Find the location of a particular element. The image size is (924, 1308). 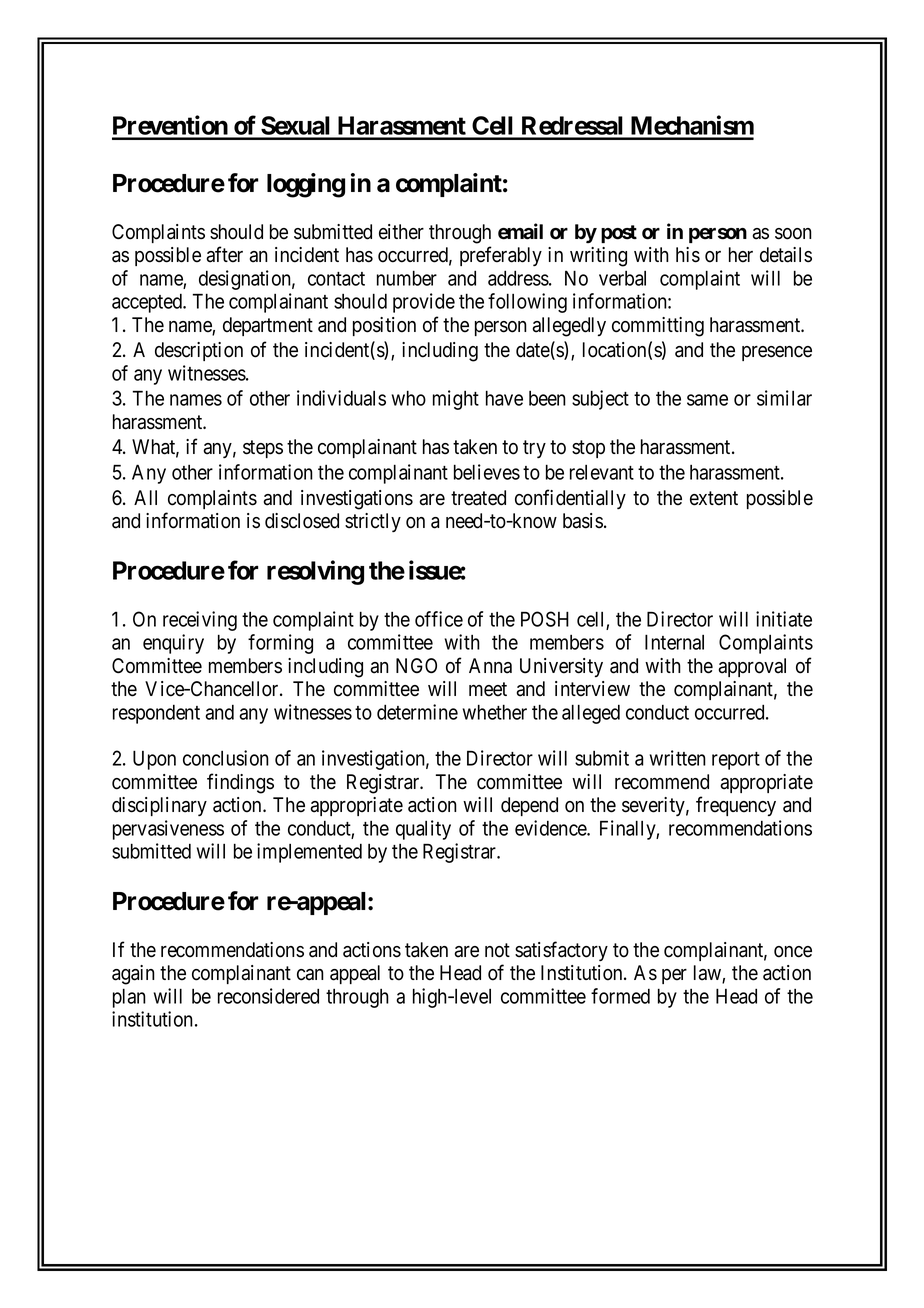

not is located at coordinates (497, 950).
